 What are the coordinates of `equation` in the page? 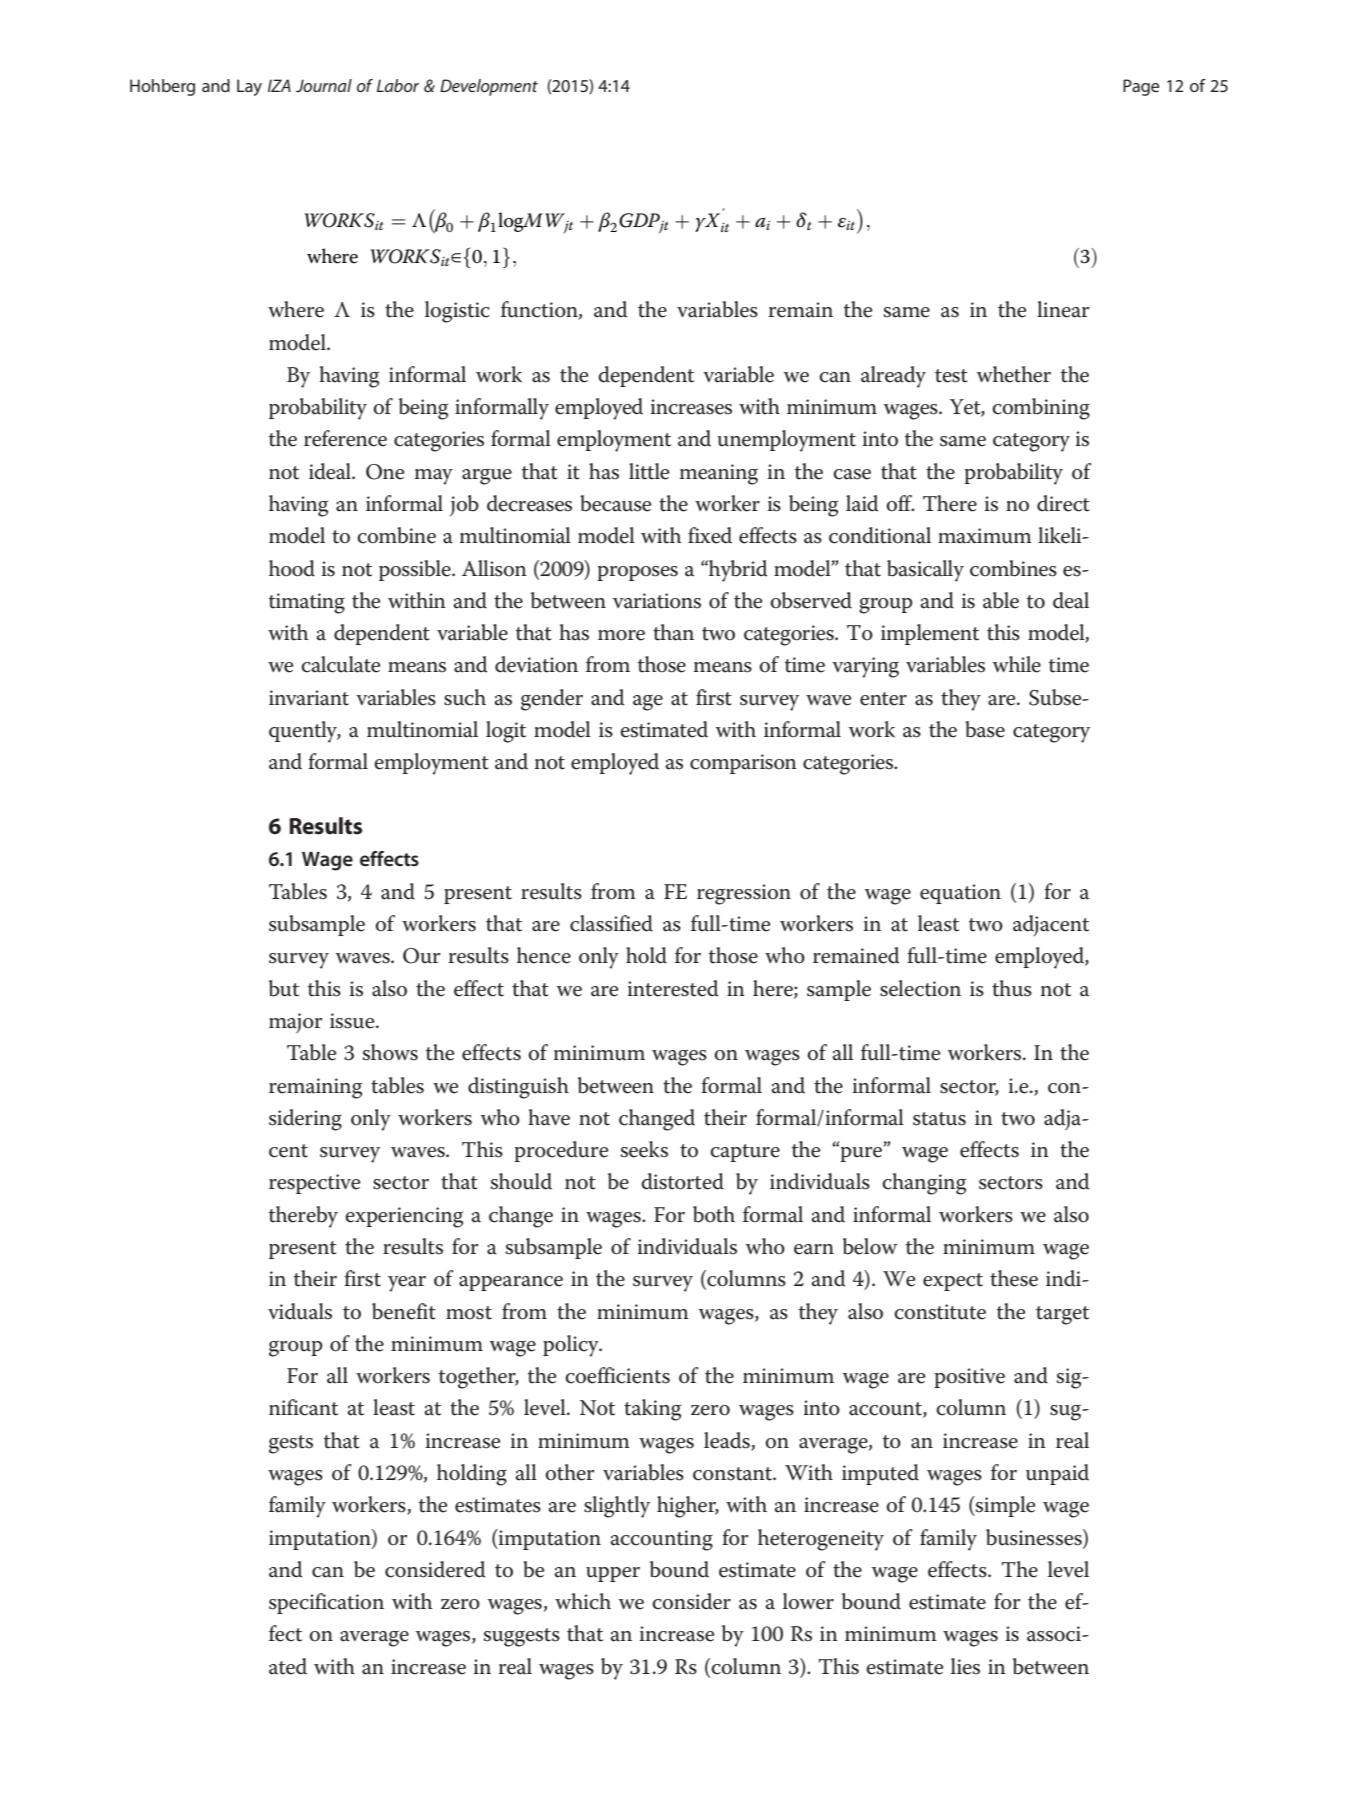 It's located at (960, 894).
